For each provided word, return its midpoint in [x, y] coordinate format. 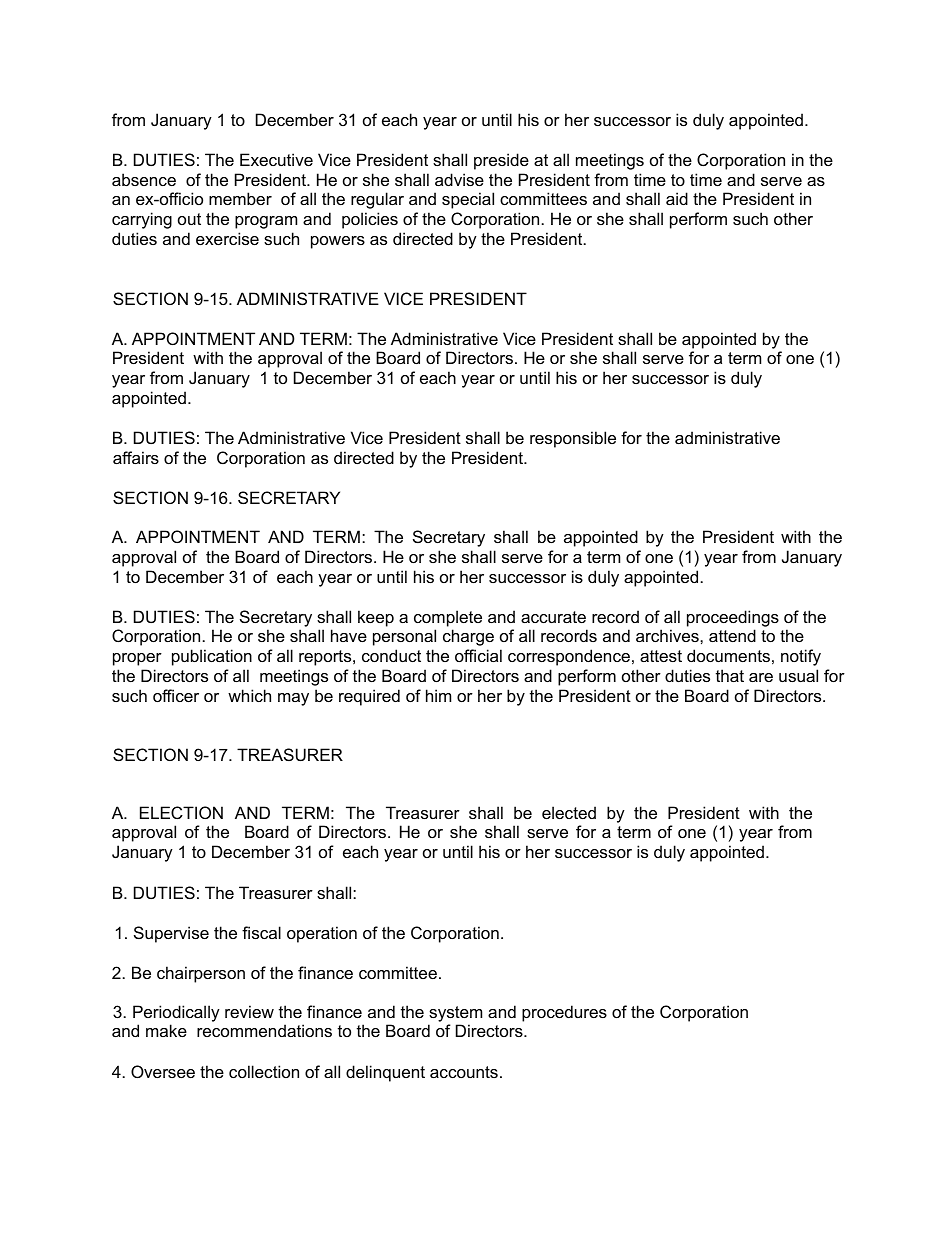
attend [732, 635]
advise [459, 179]
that [730, 675]
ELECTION [181, 812]
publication [212, 657]
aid [677, 198]
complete [448, 618]
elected [569, 812]
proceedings [733, 618]
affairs [136, 457]
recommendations [264, 1030]
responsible [573, 439]
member [240, 198]
